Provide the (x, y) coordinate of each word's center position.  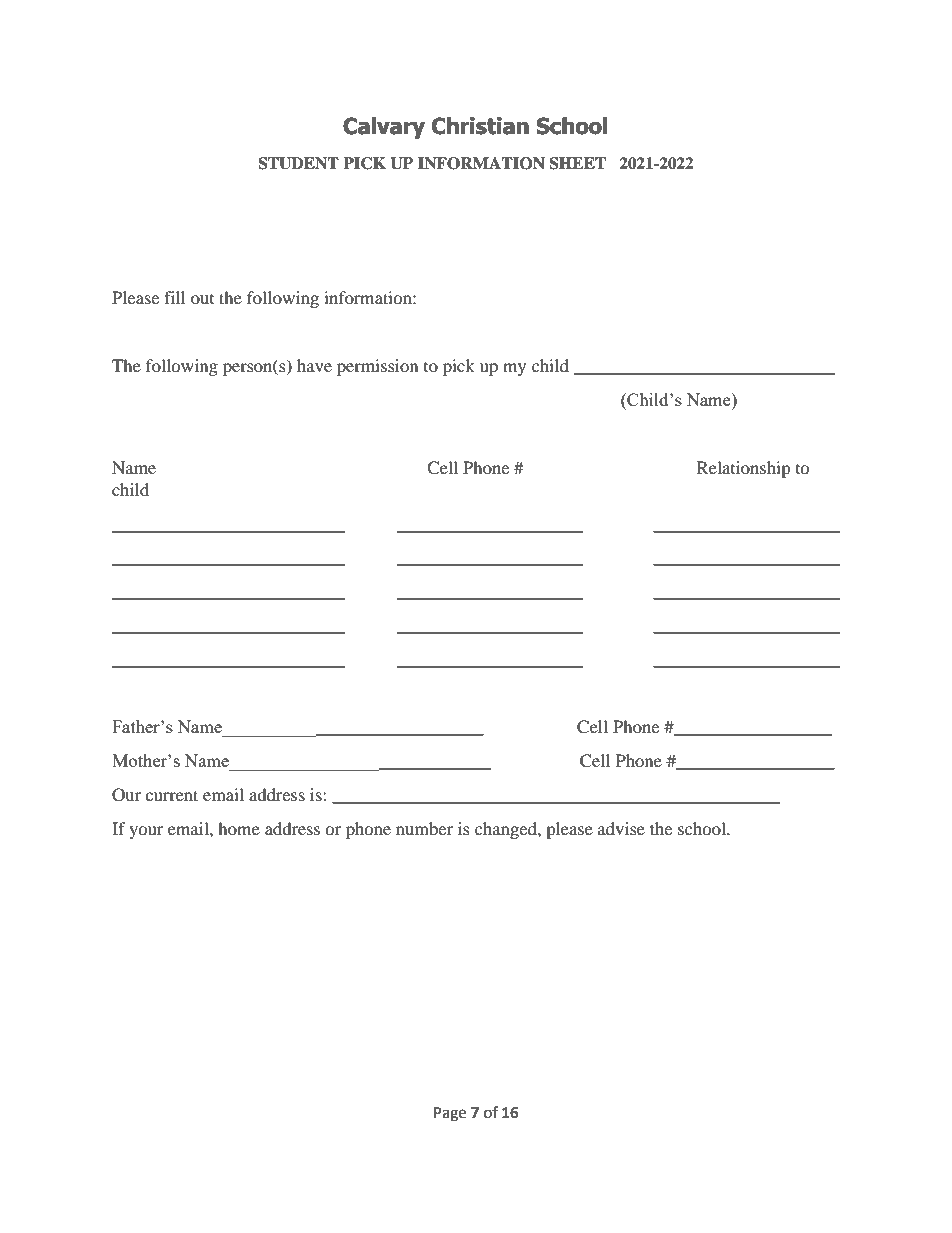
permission (377, 367)
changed (507, 830)
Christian (480, 126)
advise (621, 828)
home (239, 828)
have (314, 365)
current (171, 795)
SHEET (577, 163)
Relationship (744, 469)
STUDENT (298, 163)
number (424, 828)
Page (450, 1114)
